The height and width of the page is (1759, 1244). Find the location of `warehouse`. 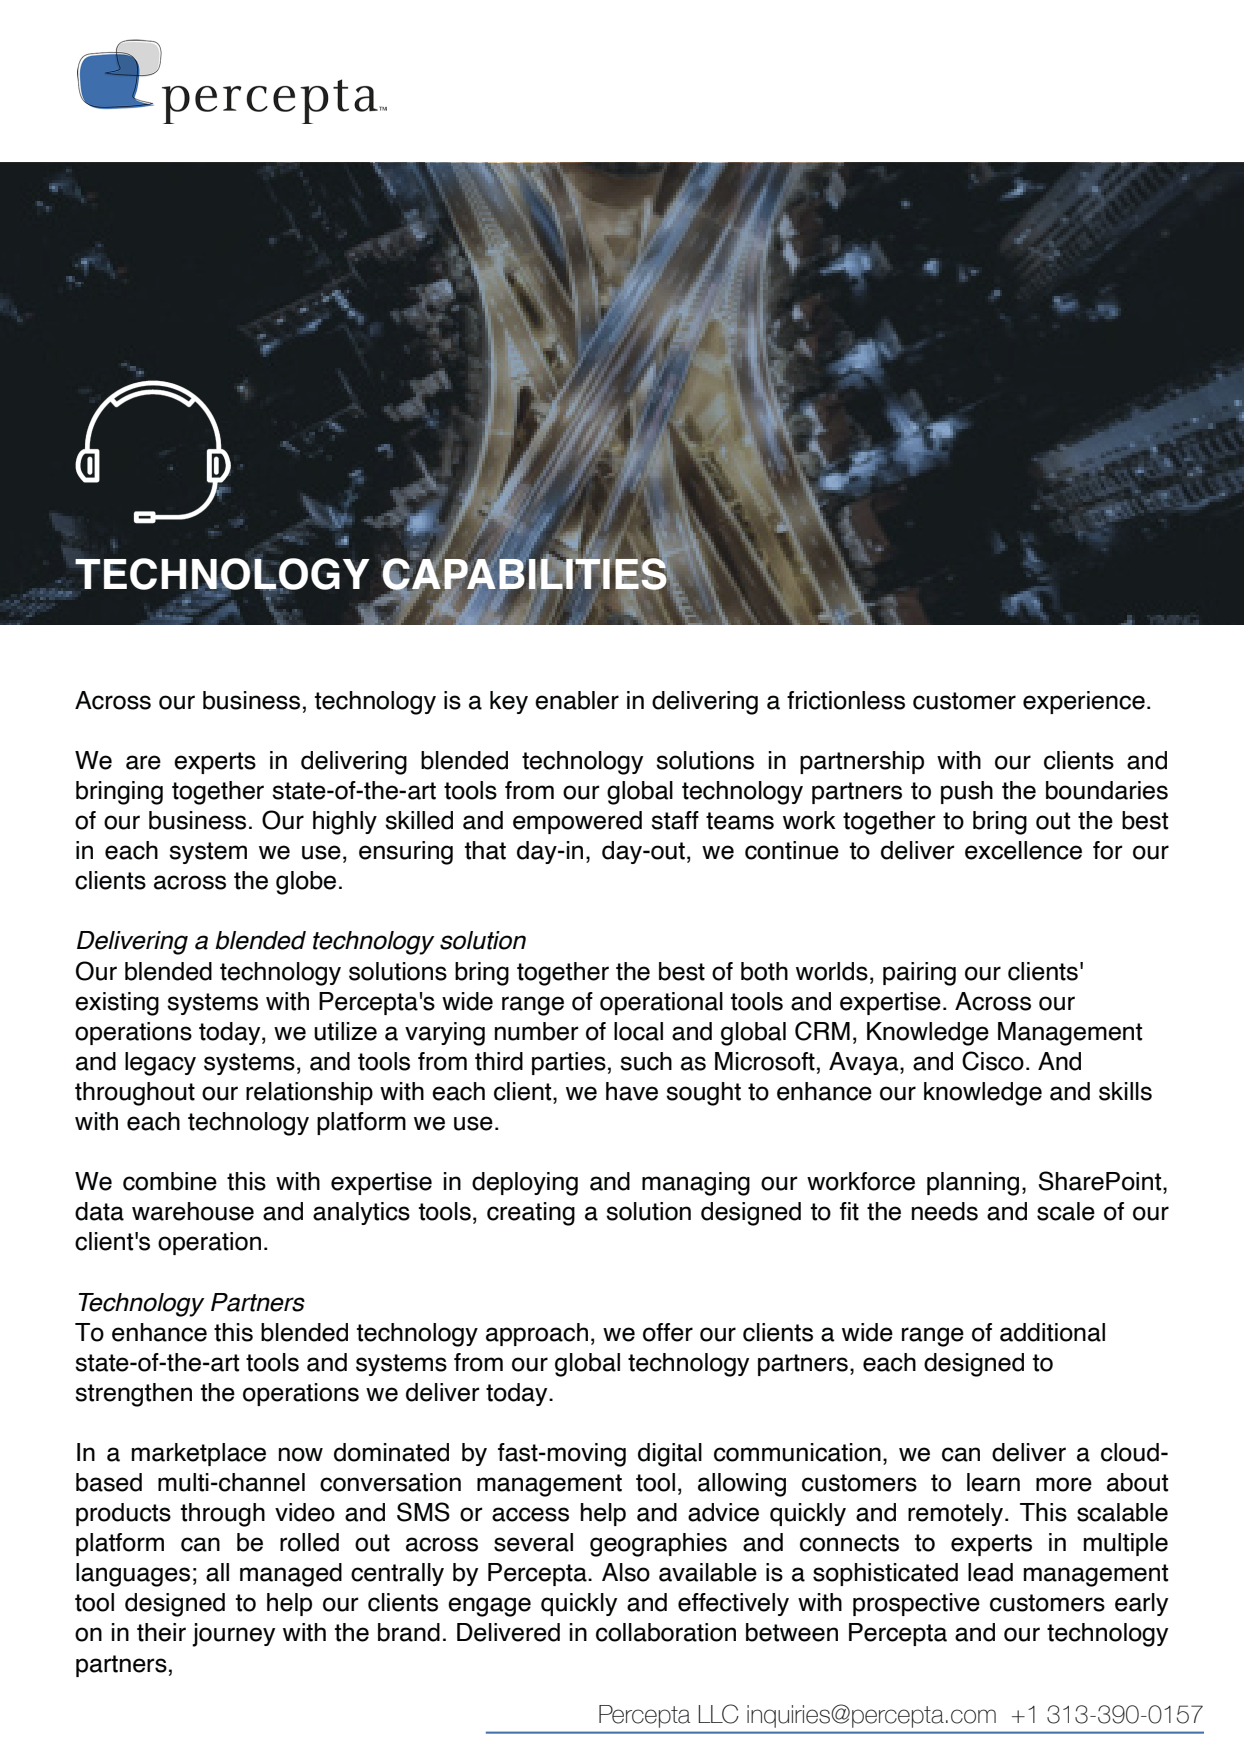

warehouse is located at coordinates (193, 1211).
